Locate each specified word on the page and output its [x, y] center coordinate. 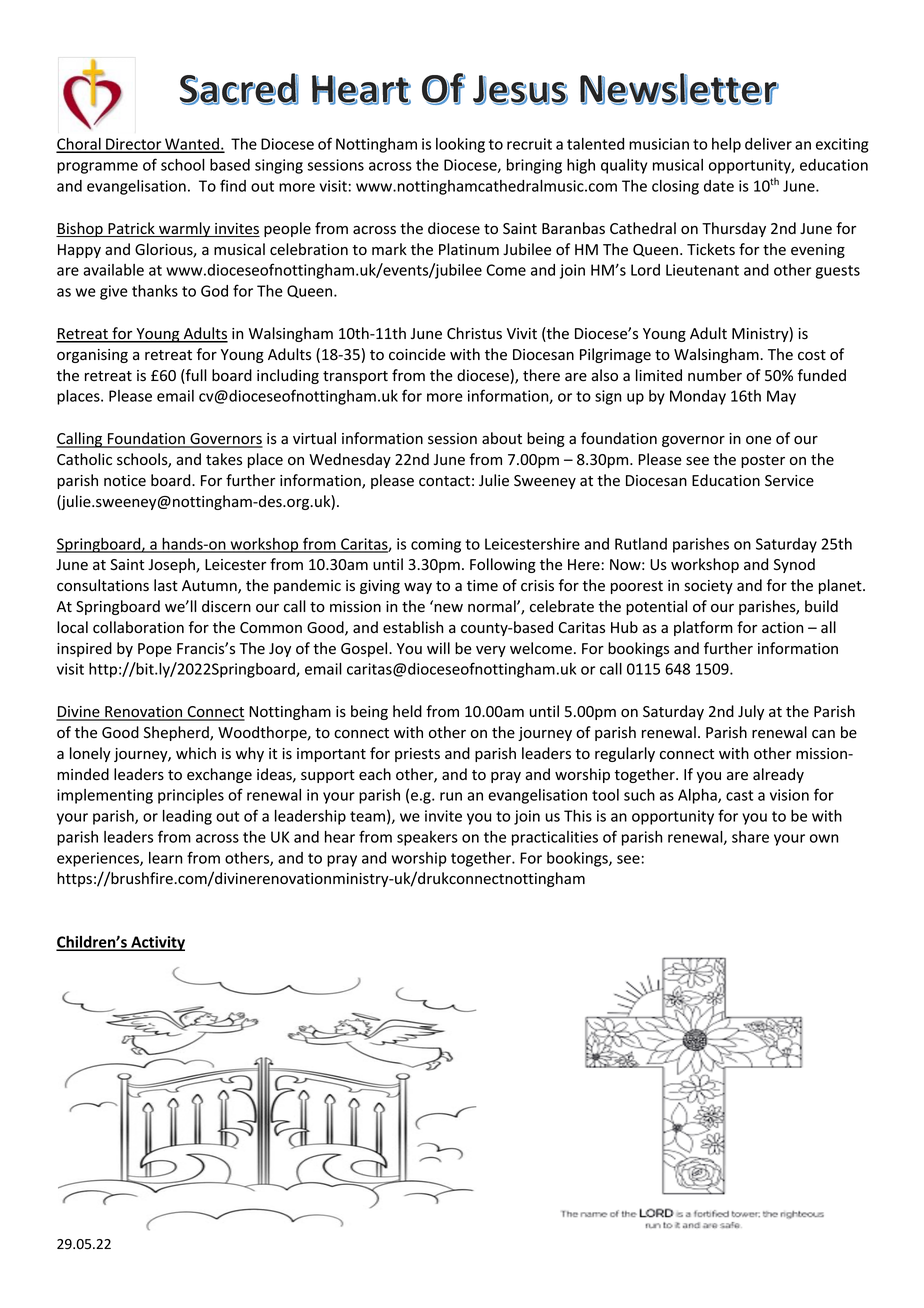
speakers [427, 838]
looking [460, 145]
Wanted [192, 145]
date [719, 186]
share [750, 837]
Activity [157, 943]
